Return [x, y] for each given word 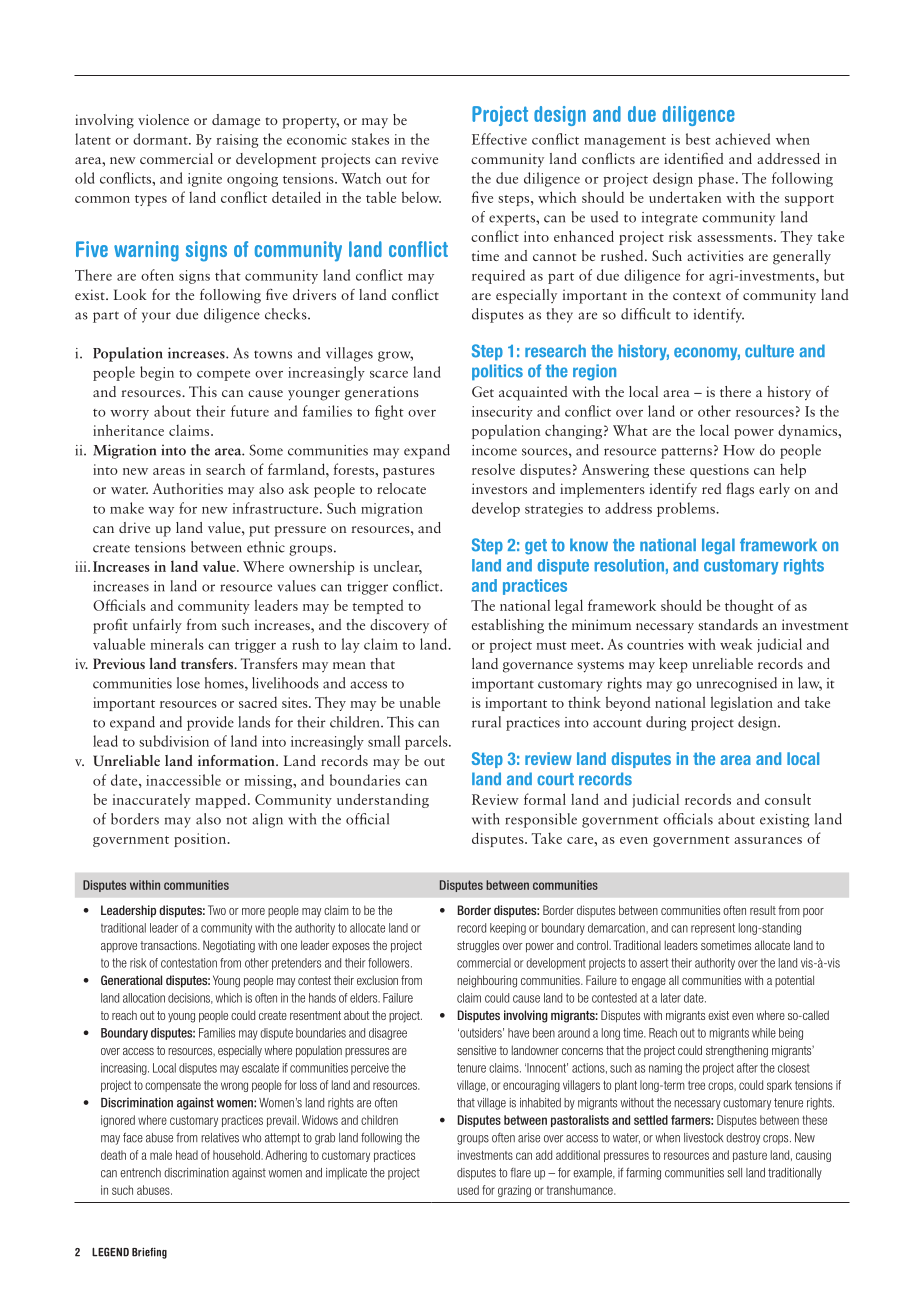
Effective [499, 139]
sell [734, 1173]
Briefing [149, 1253]
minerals [177, 644]
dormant [161, 139]
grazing [514, 1191]
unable [420, 702]
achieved [742, 139]
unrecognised [737, 684]
